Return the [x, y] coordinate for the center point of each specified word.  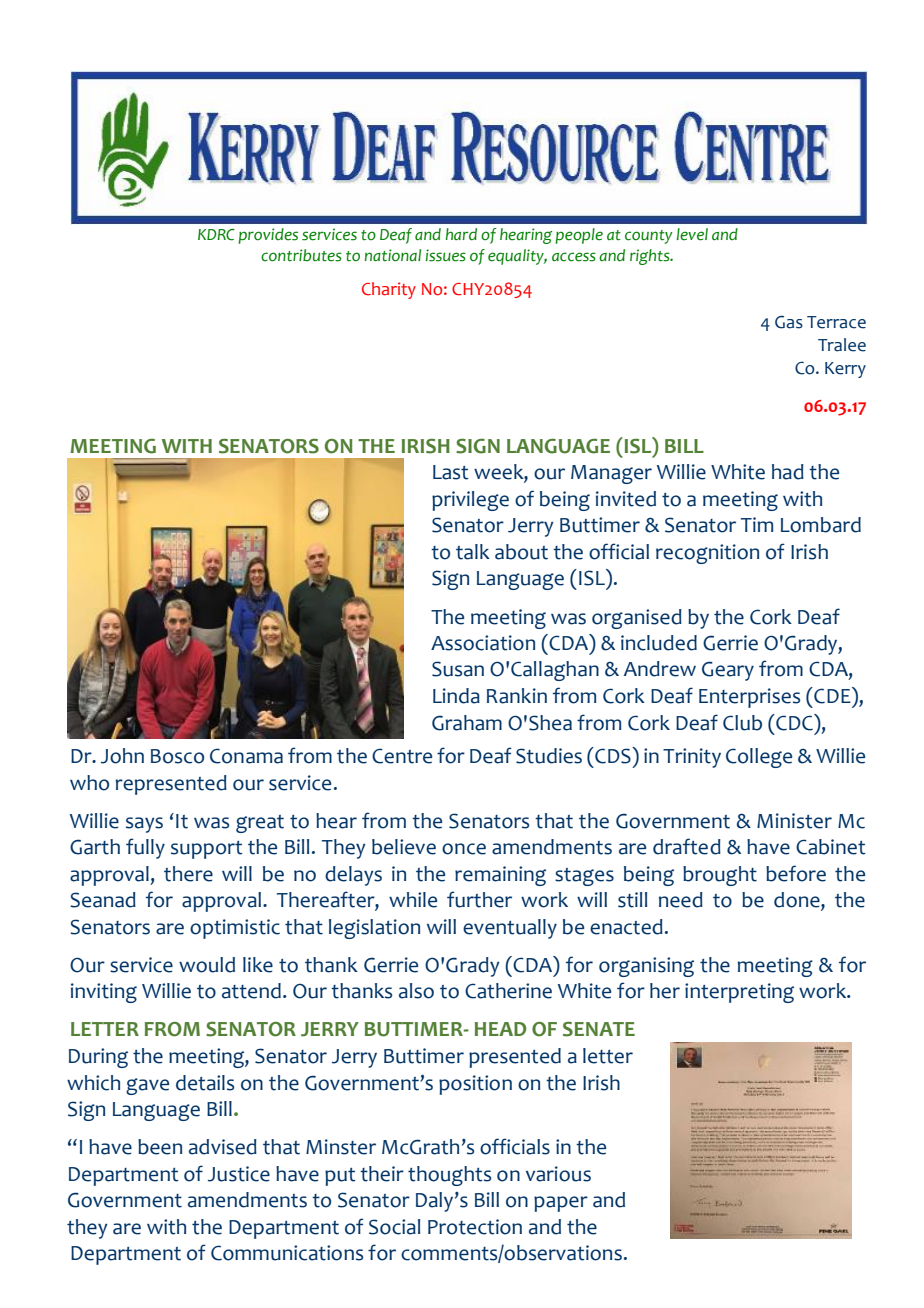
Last [451, 472]
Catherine [508, 991]
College [759, 758]
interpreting [739, 993]
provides [268, 236]
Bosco [177, 756]
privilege [470, 501]
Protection [475, 1227]
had [788, 472]
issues [445, 255]
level [692, 234]
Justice [239, 1174]
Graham [467, 723]
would [207, 965]
